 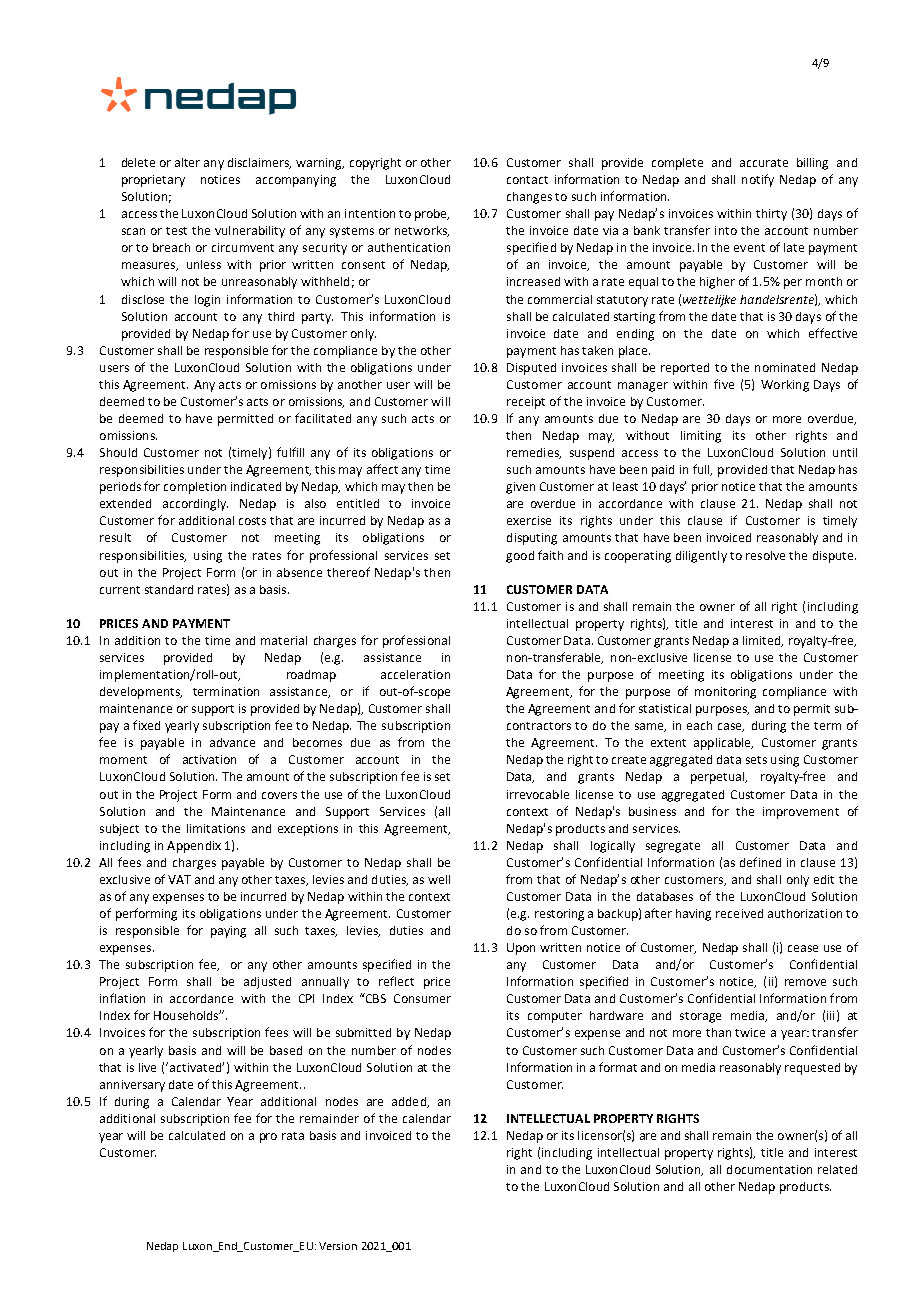 What do you see at coordinates (769, 1169) in the page?
I see `documentation` at bounding box center [769, 1169].
